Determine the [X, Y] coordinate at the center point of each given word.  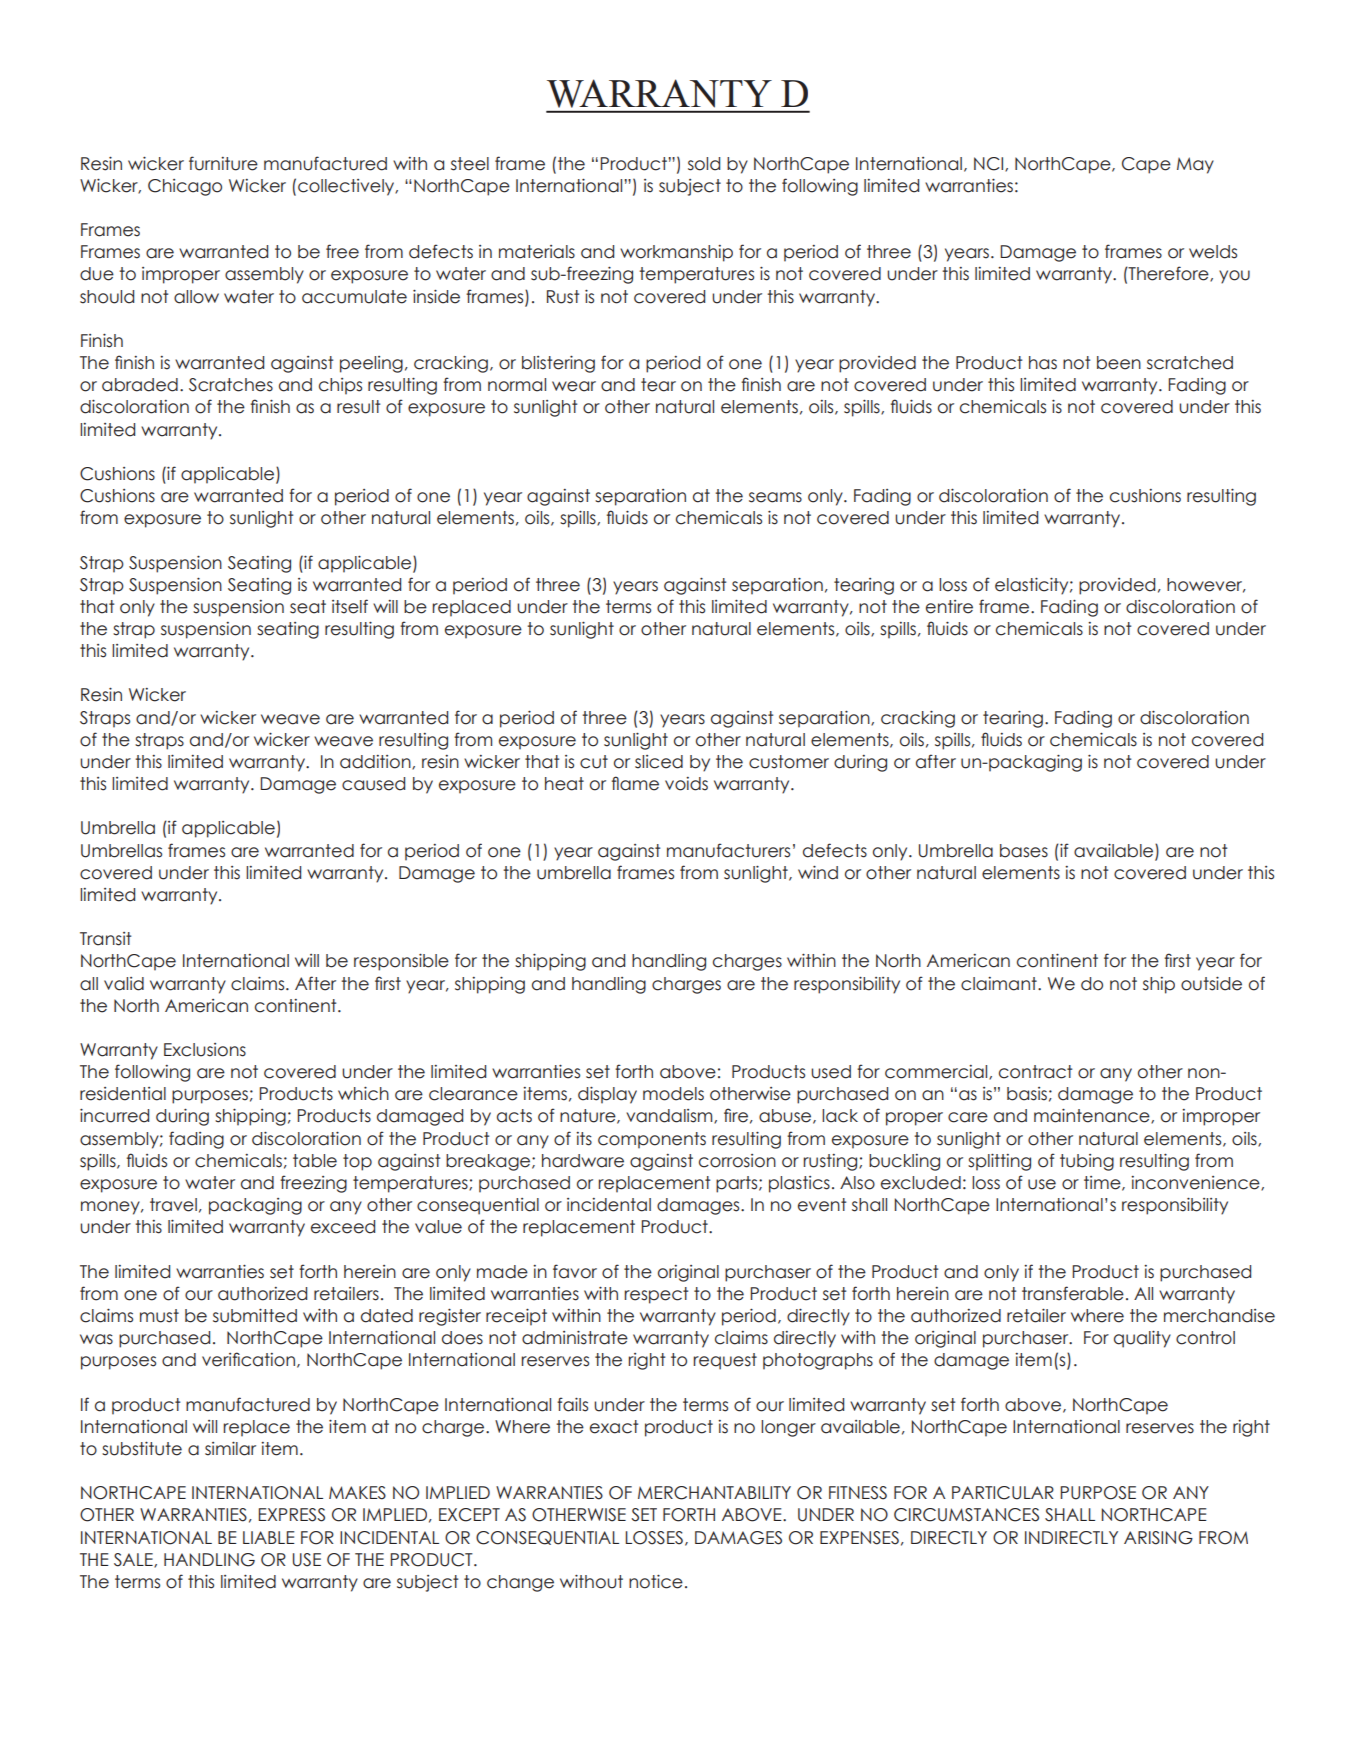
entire [949, 607]
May [1195, 165]
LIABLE [269, 1537]
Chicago [185, 187]
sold [704, 164]
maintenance [1093, 1116]
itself [350, 606]
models [673, 1094]
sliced [659, 762]
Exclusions [205, 1050]
